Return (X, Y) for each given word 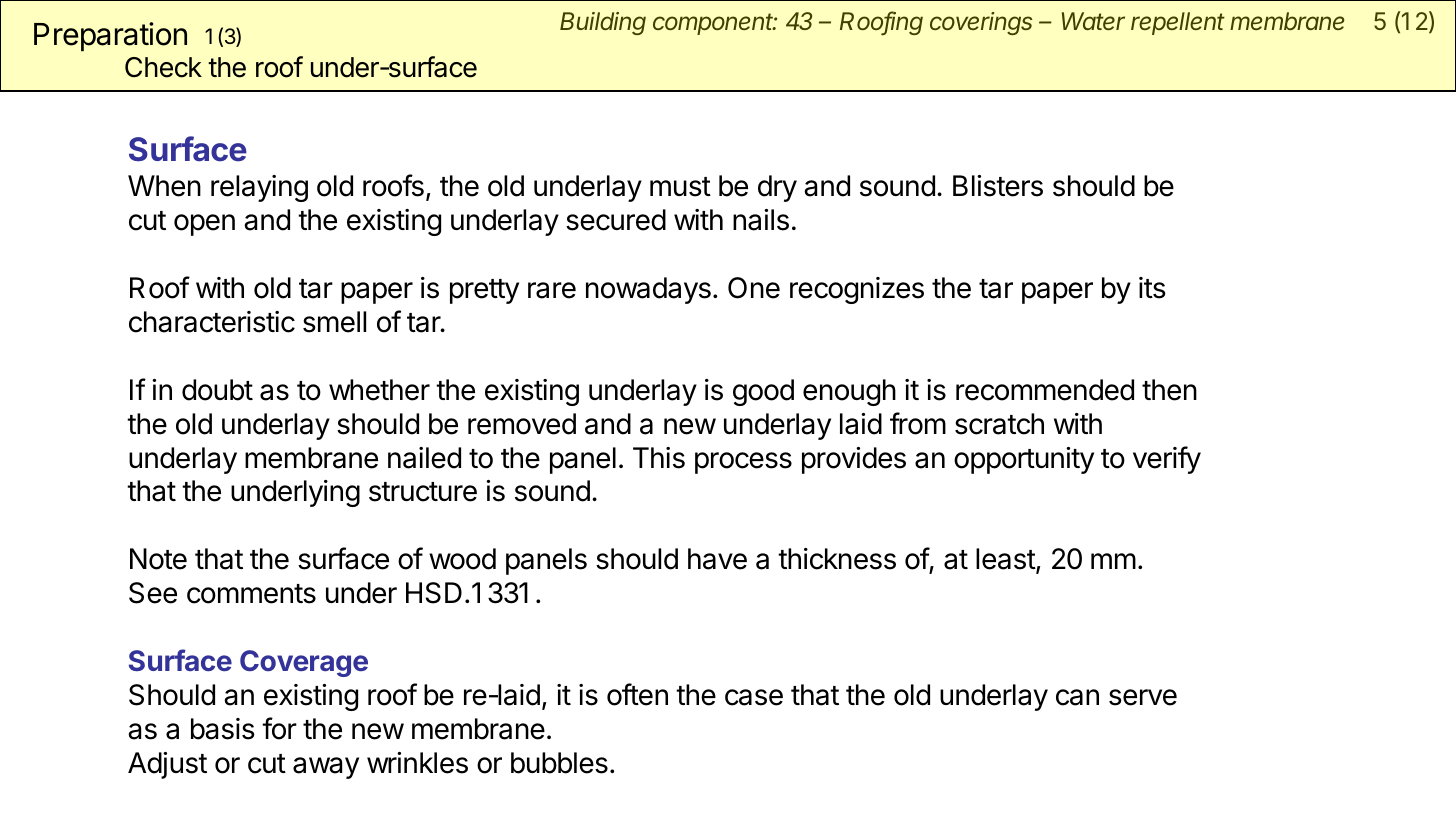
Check (163, 67)
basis (223, 729)
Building (603, 23)
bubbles (559, 763)
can (1077, 697)
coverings (981, 23)
